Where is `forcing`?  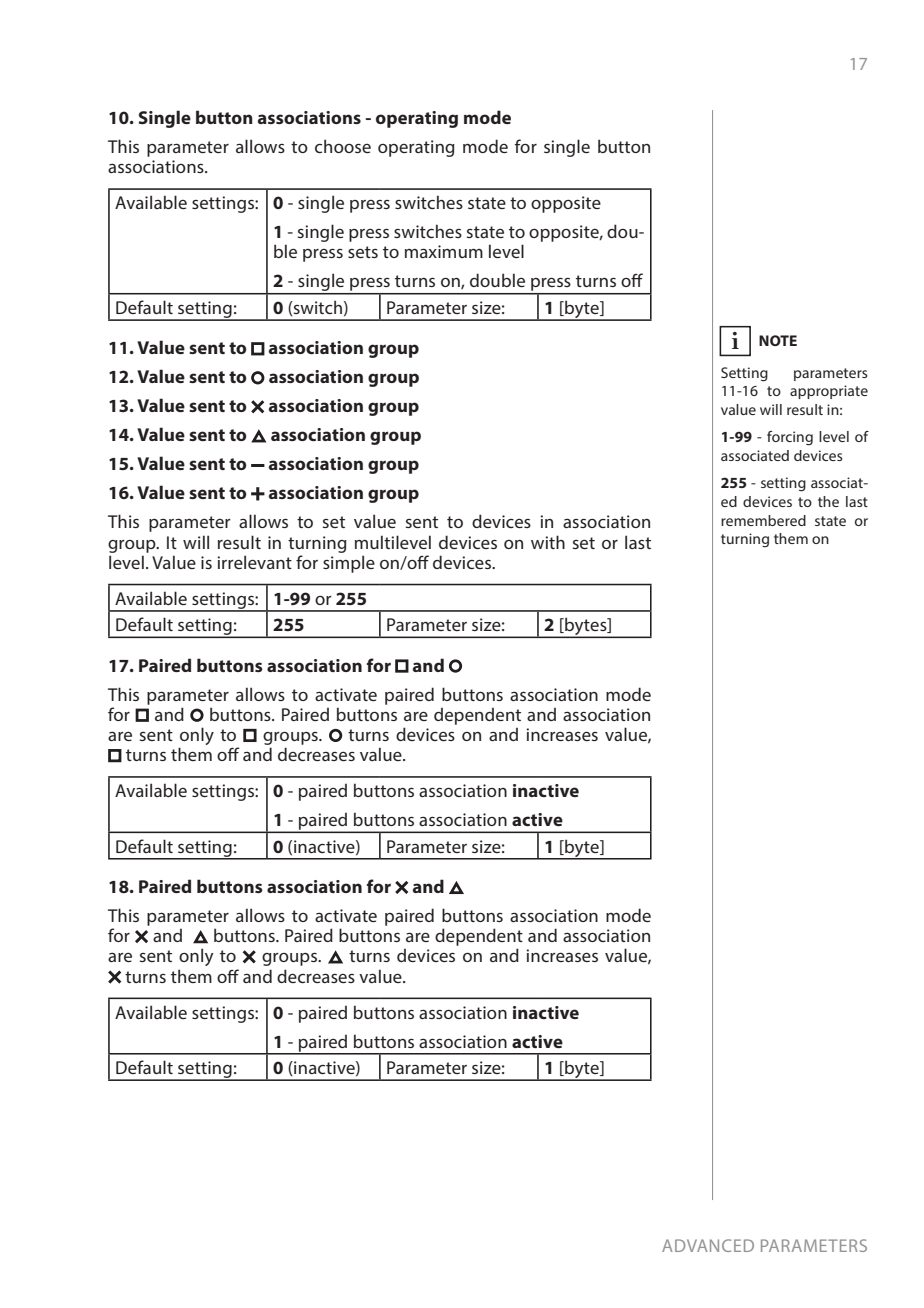
forcing is located at coordinates (790, 438).
